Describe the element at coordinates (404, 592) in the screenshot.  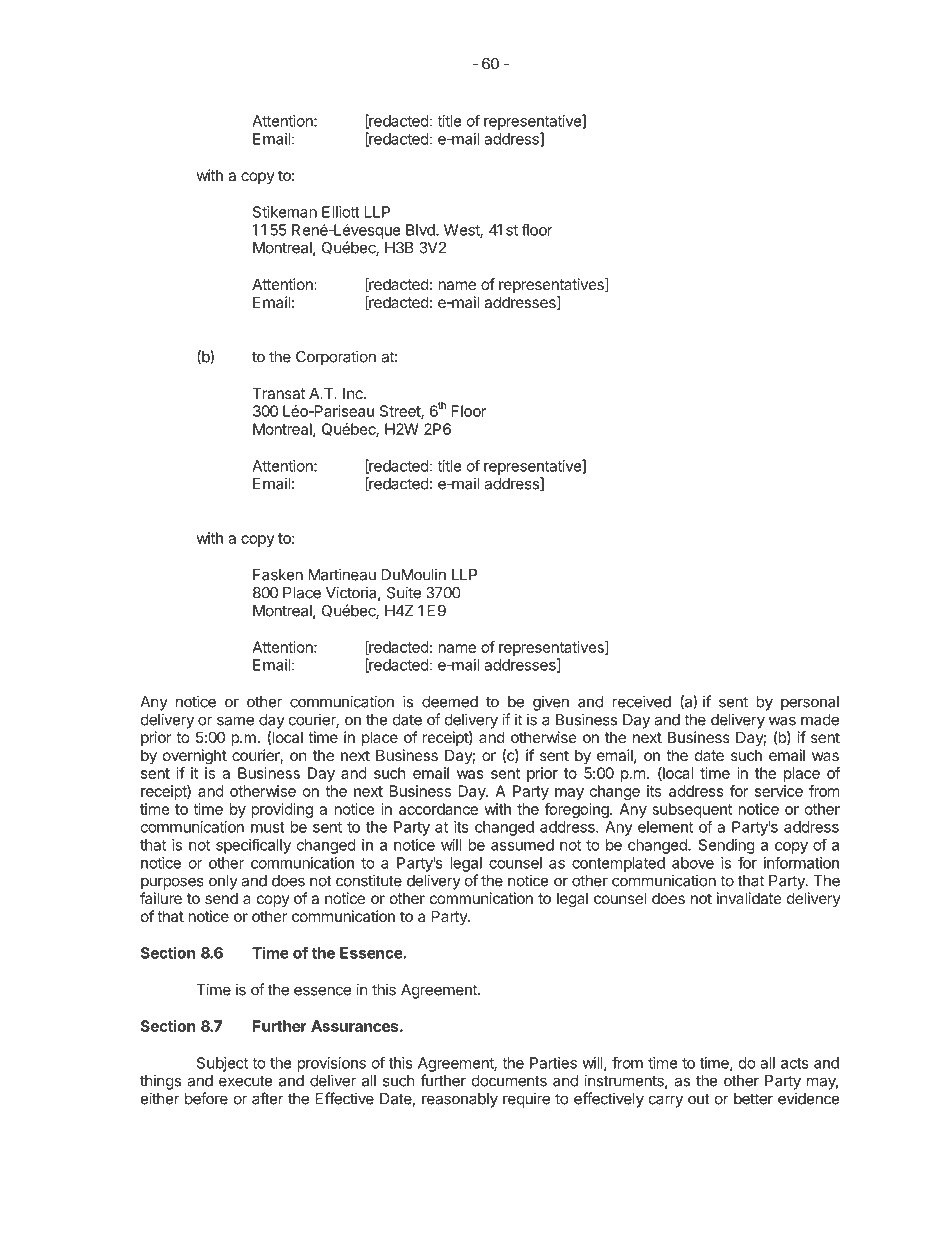
I see `Suite` at that location.
